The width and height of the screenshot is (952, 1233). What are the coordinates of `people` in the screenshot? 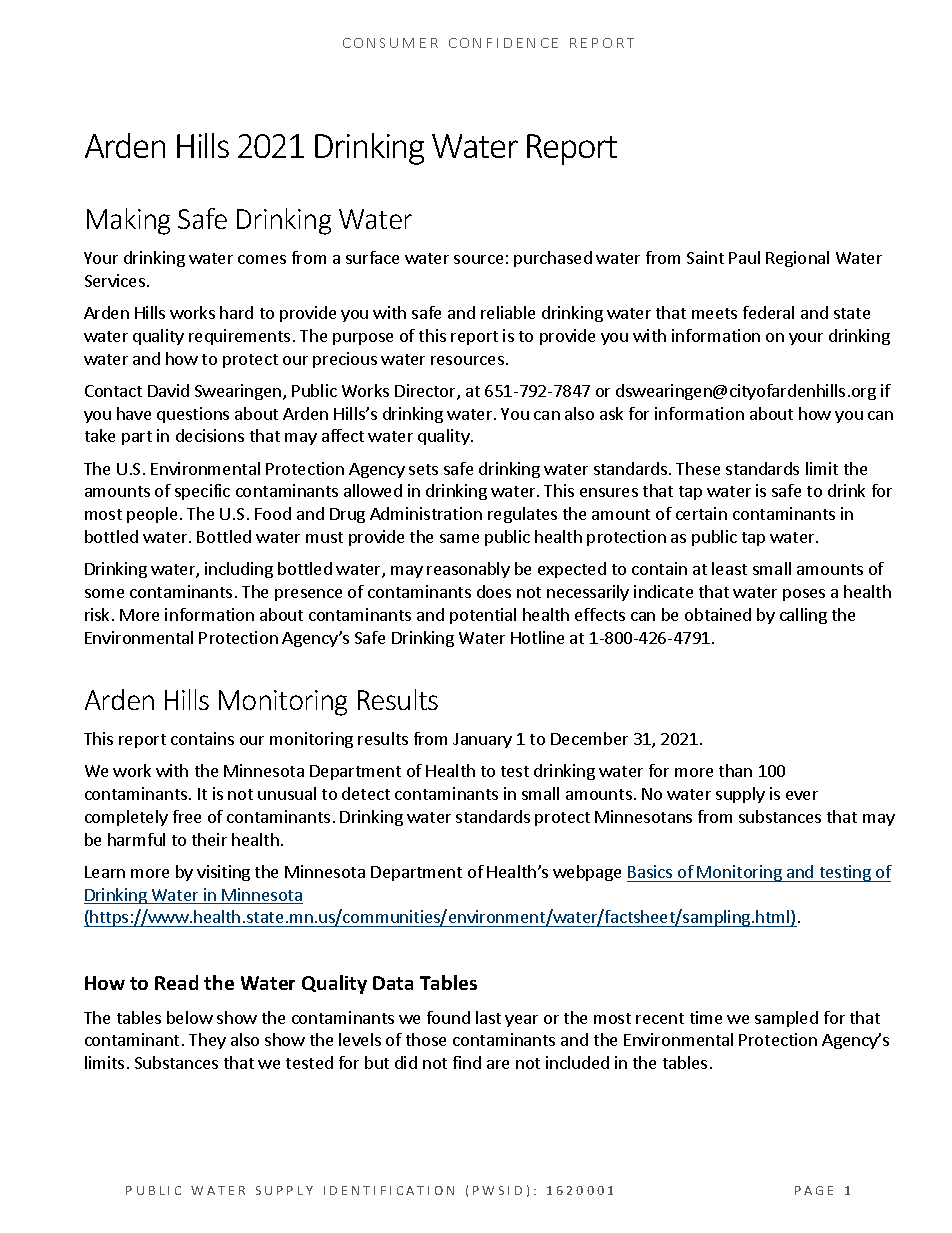 It's located at (152, 515).
